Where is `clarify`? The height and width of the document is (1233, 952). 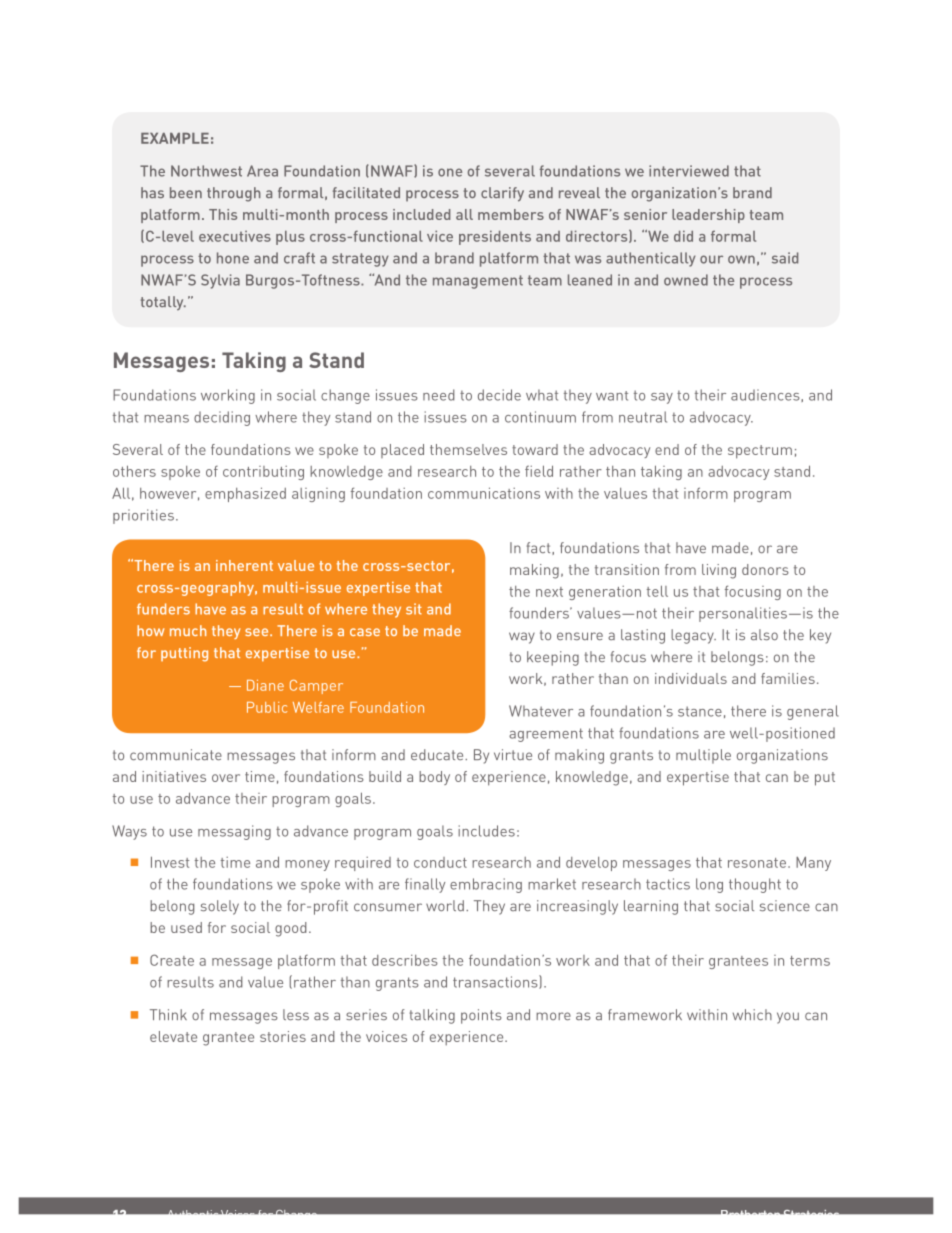
clarify is located at coordinates (502, 194).
